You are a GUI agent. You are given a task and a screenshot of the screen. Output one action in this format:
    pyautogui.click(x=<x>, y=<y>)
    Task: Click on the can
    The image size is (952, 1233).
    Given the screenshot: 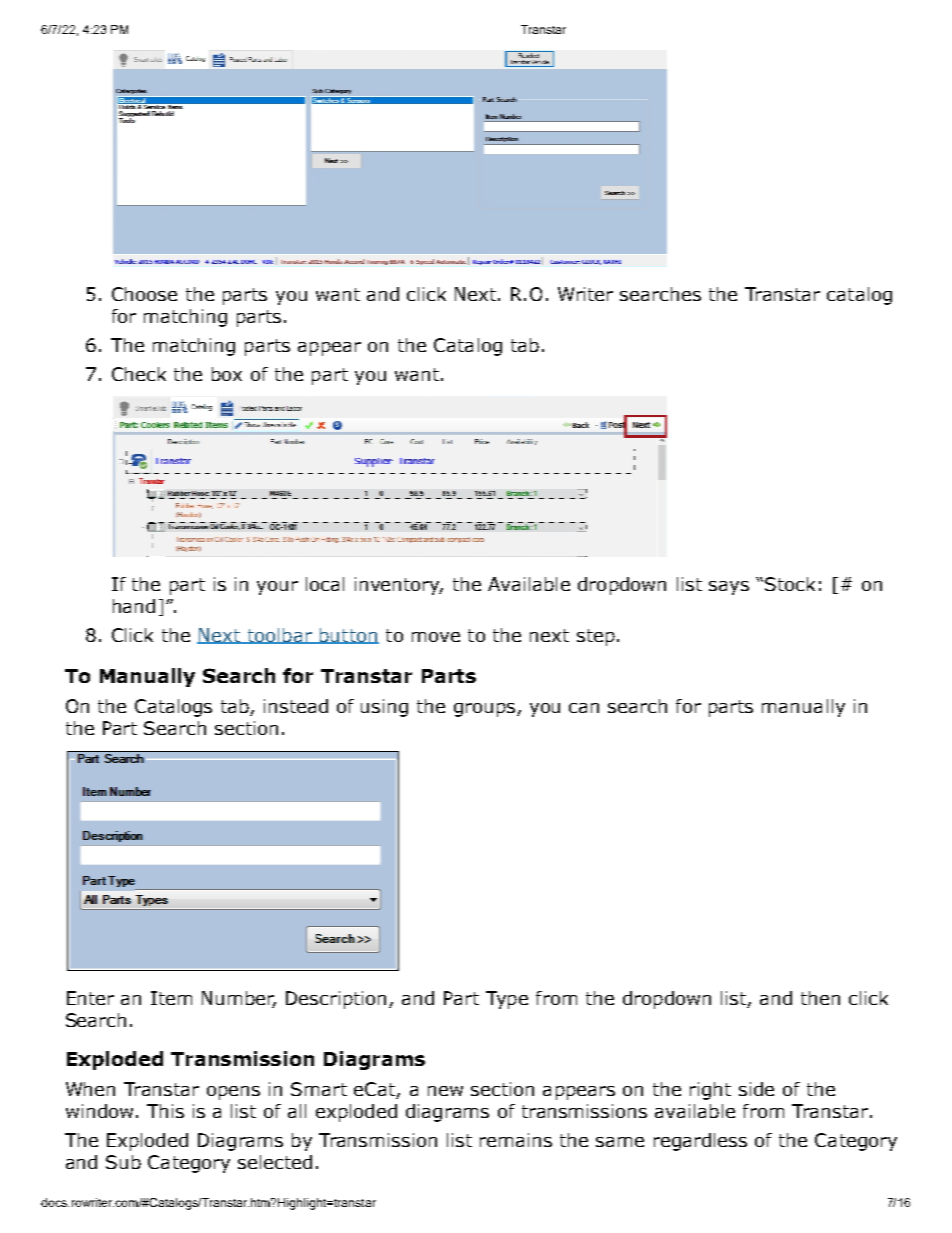 What is the action you would take?
    pyautogui.click(x=584, y=708)
